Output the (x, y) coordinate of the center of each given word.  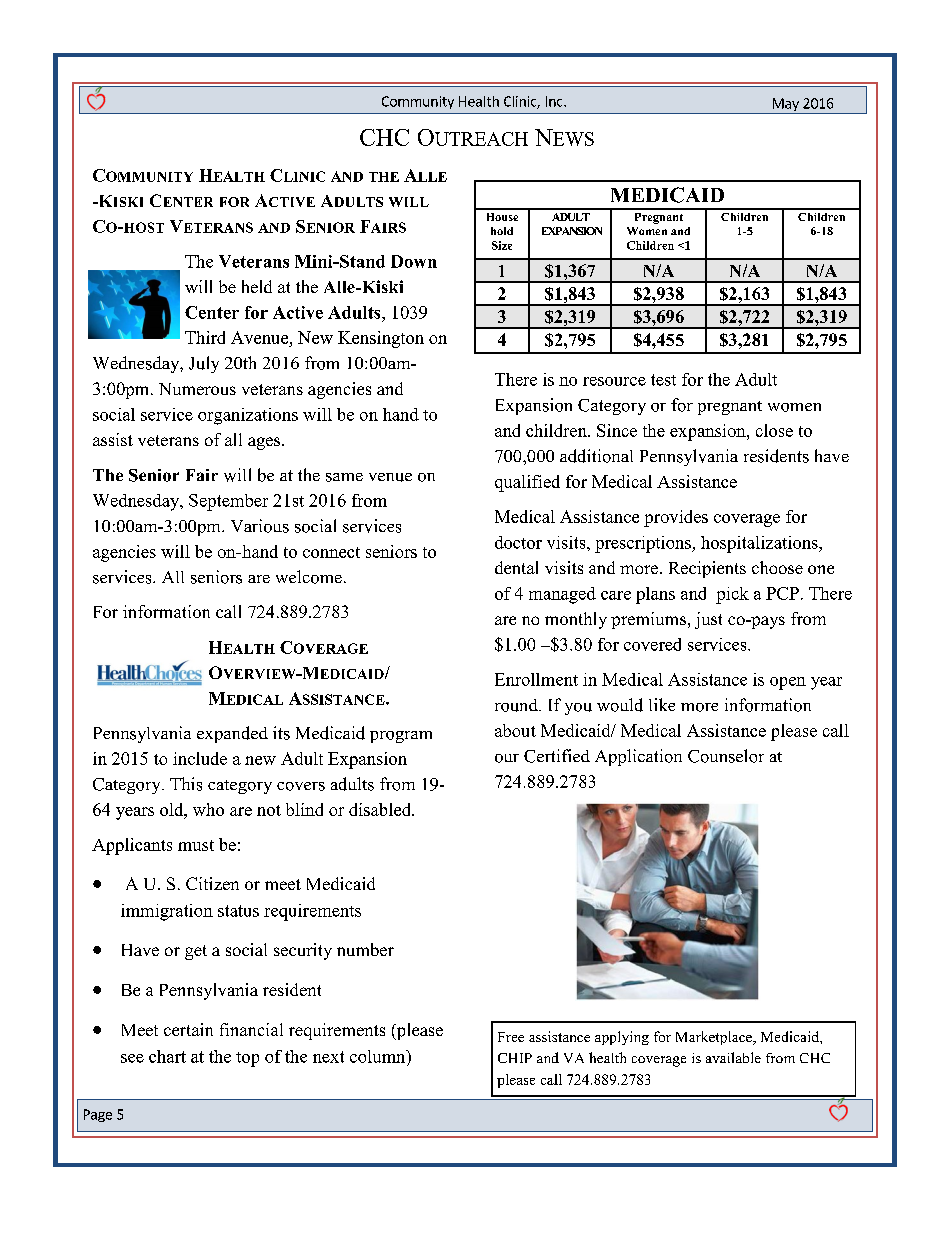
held (257, 286)
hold (502, 231)
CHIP (515, 1058)
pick (732, 595)
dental (516, 567)
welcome (309, 577)
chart (167, 1056)
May (785, 106)
